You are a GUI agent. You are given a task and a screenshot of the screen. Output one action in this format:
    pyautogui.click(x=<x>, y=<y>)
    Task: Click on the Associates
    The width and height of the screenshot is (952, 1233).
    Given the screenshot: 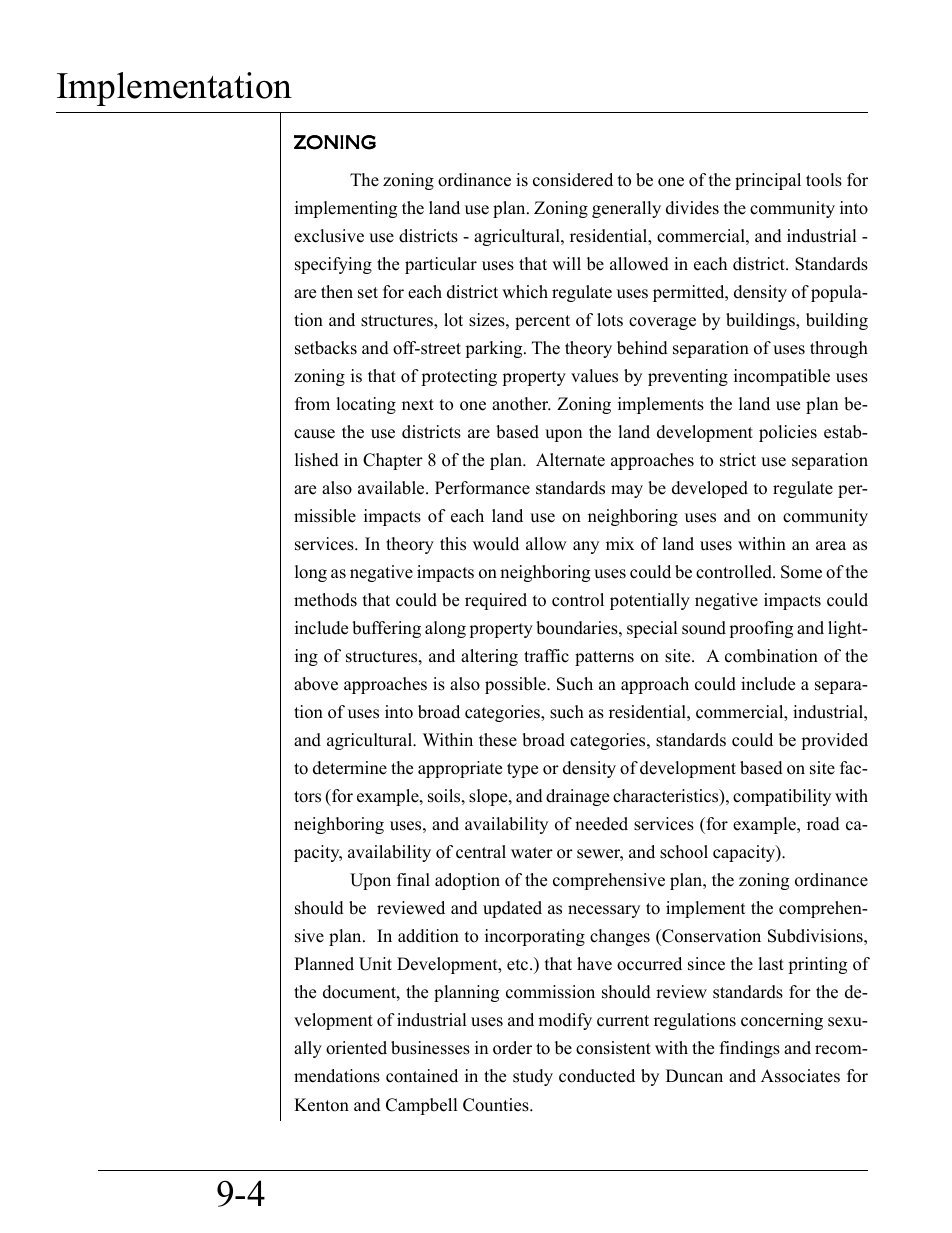 What is the action you would take?
    pyautogui.click(x=800, y=1076)
